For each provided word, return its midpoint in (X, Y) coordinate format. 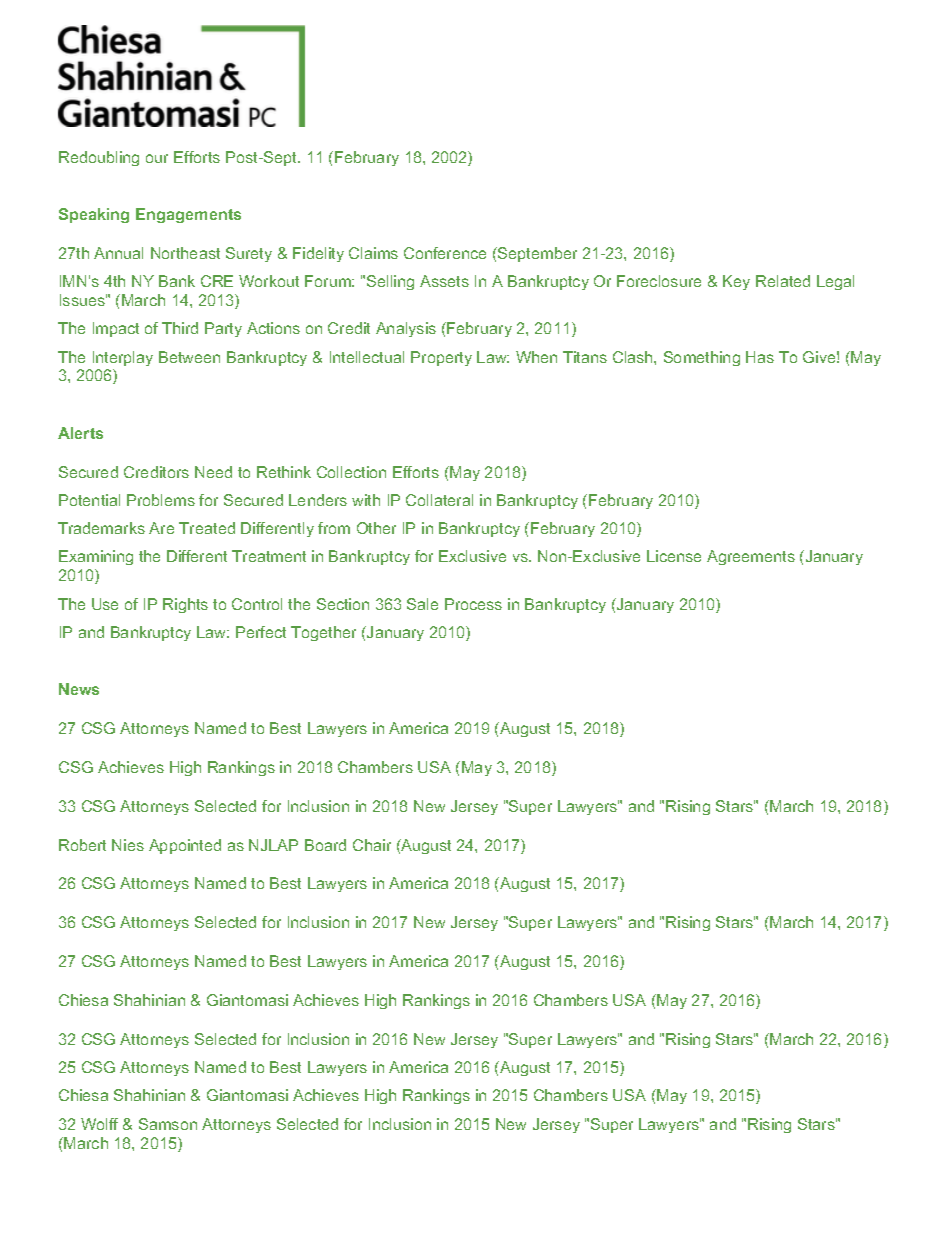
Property (441, 358)
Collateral (439, 500)
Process (473, 604)
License (674, 556)
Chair (372, 845)
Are (161, 528)
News (79, 689)
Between (189, 357)
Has (760, 357)
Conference (445, 253)
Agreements (751, 557)
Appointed (185, 846)
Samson (168, 1124)
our (157, 158)
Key (736, 282)
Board (325, 845)
